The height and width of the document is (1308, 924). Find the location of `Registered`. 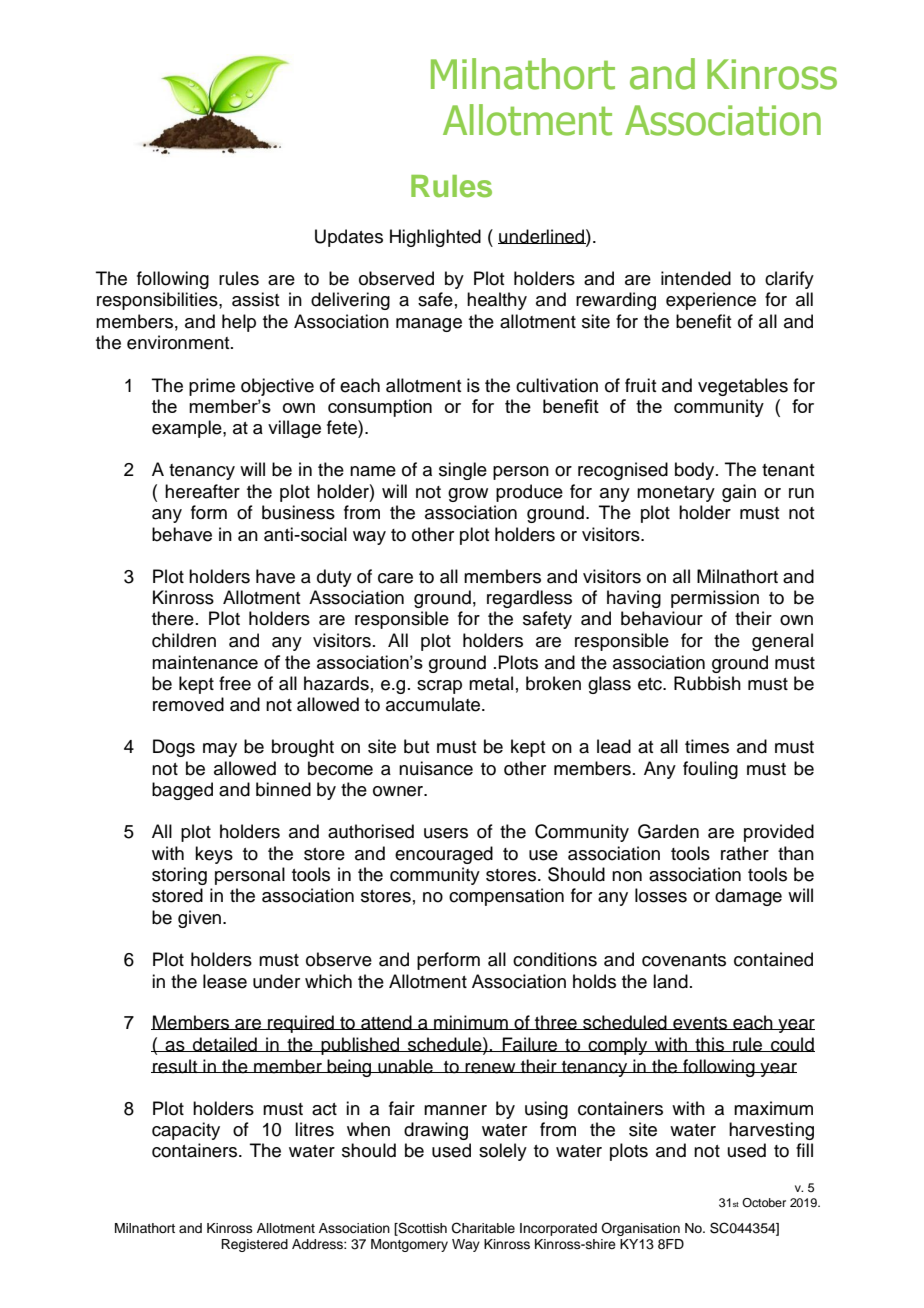

Registered is located at coordinates (254, 1245).
